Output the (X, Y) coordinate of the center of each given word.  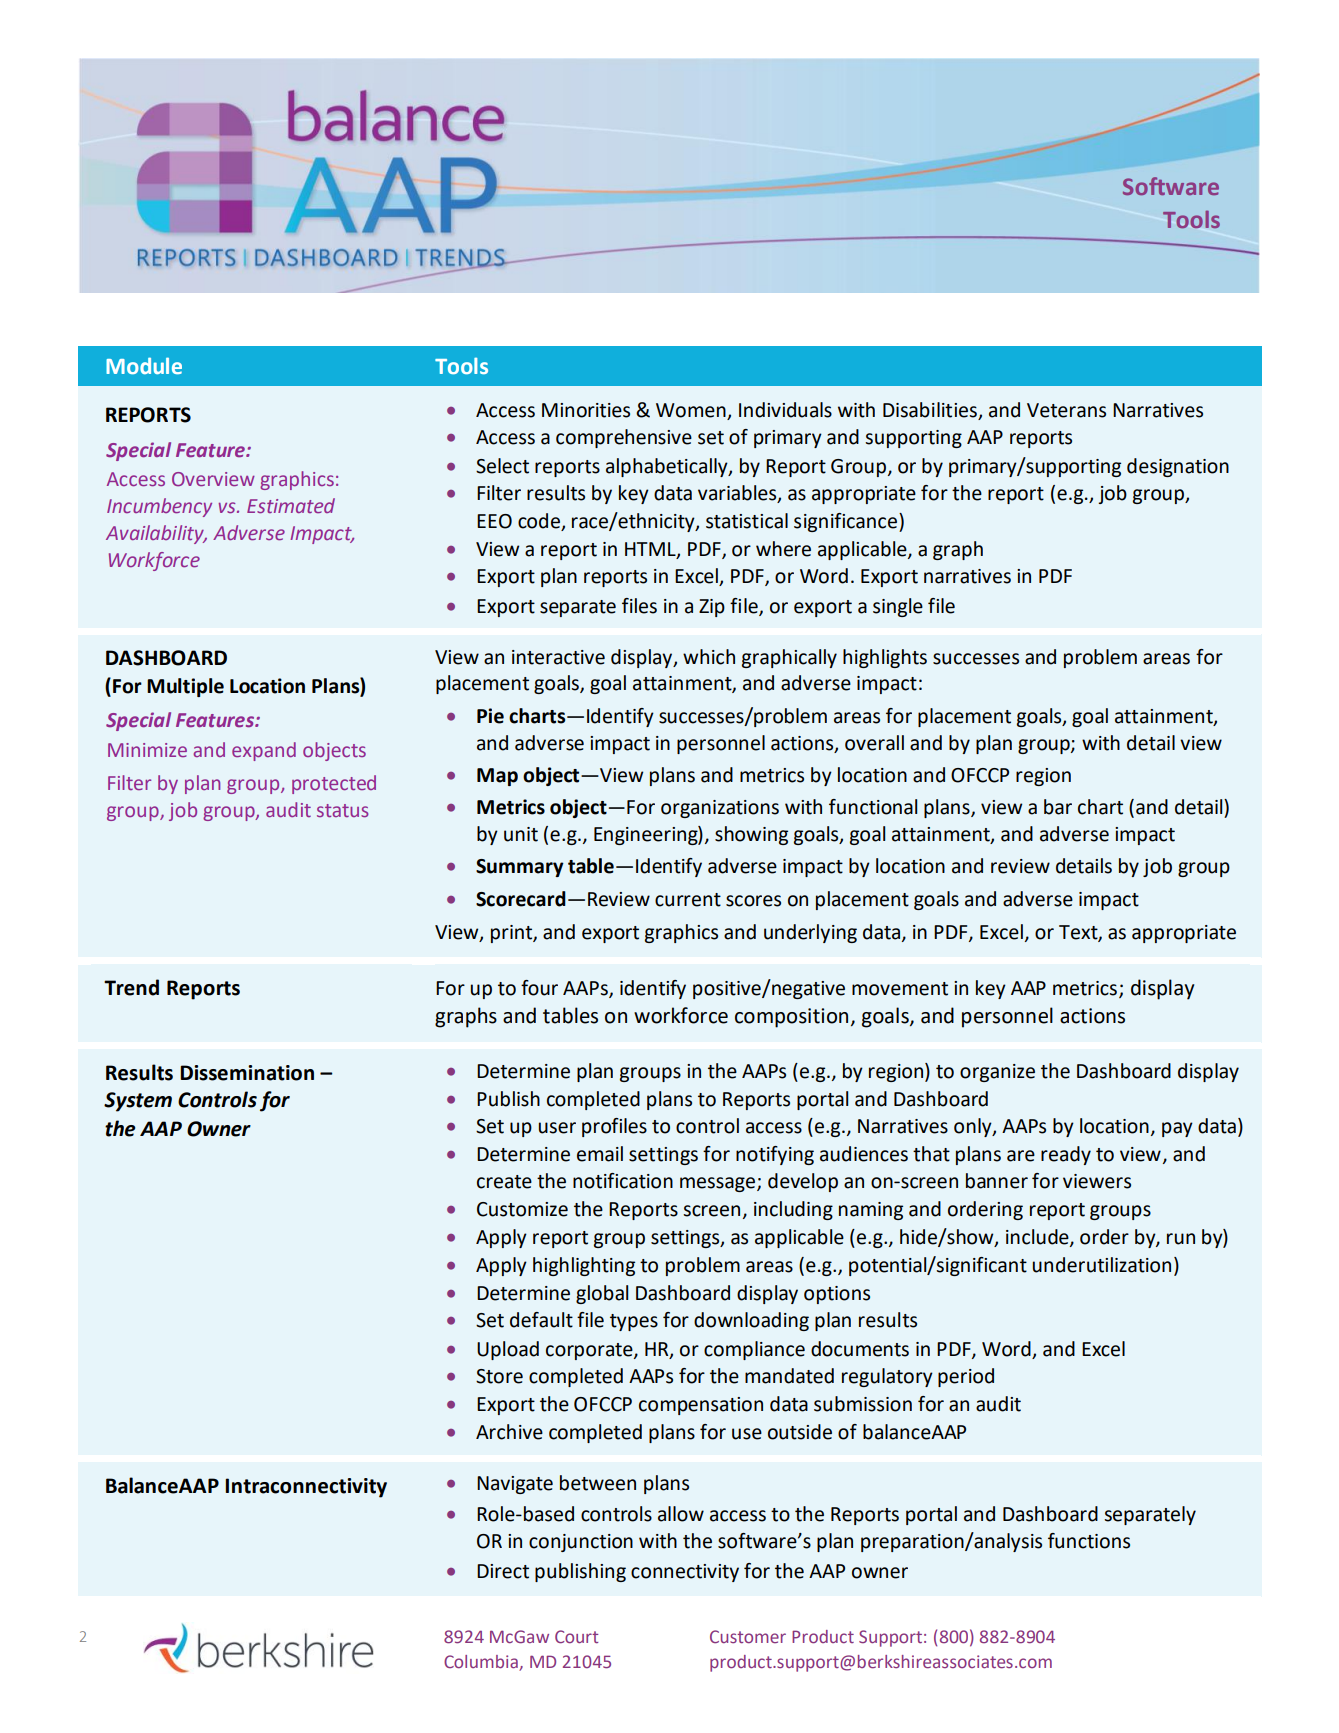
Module (144, 365)
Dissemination (247, 1073)
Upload (508, 1350)
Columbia (481, 1661)
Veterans (1066, 410)
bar (1058, 807)
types (634, 1322)
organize (997, 1073)
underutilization (1102, 1265)
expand (264, 751)
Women (692, 411)
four (539, 988)
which (709, 657)
